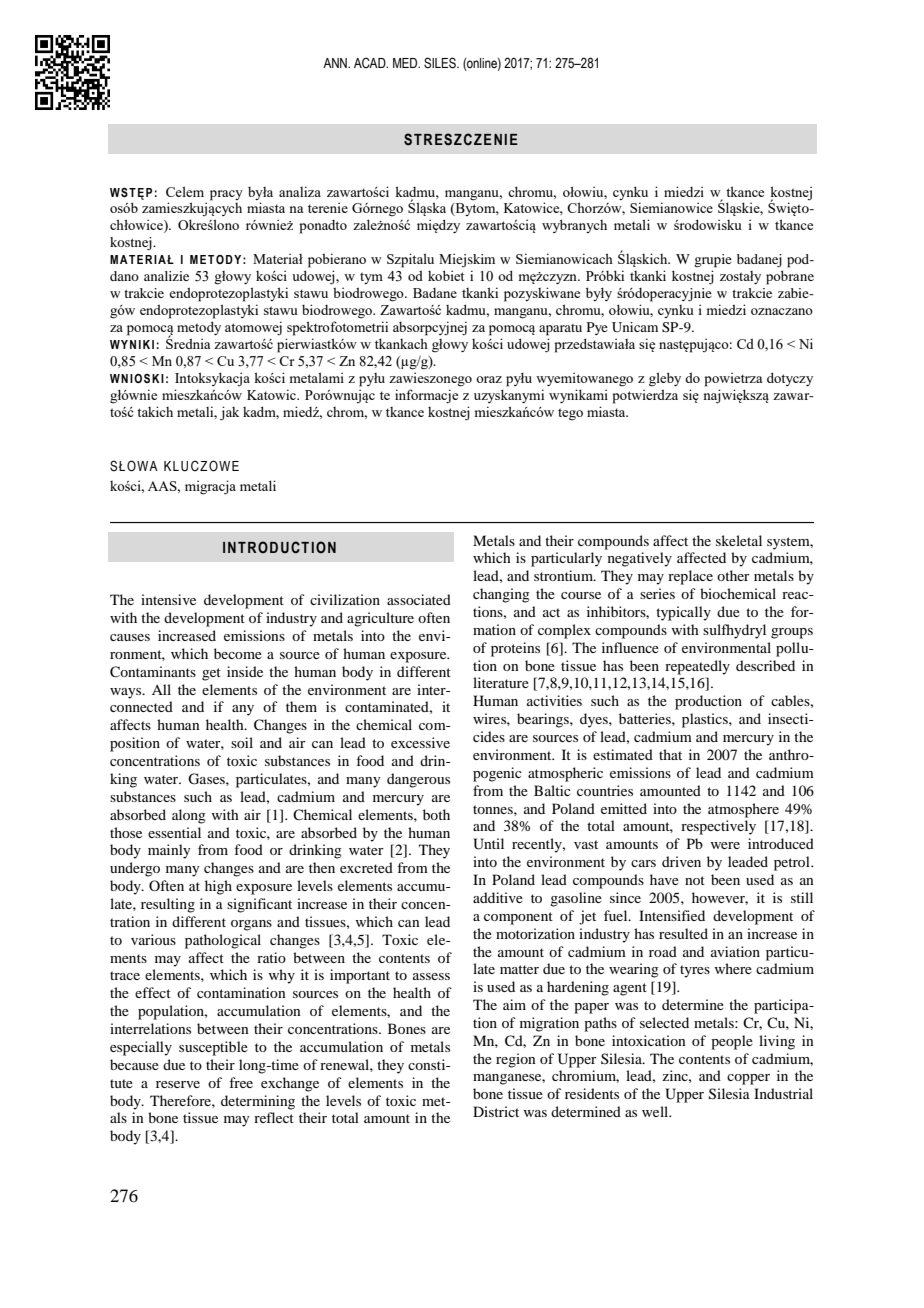 The height and width of the screenshot is (1308, 924). Describe the element at coordinates (695, 880) in the screenshot. I see `not` at that location.
